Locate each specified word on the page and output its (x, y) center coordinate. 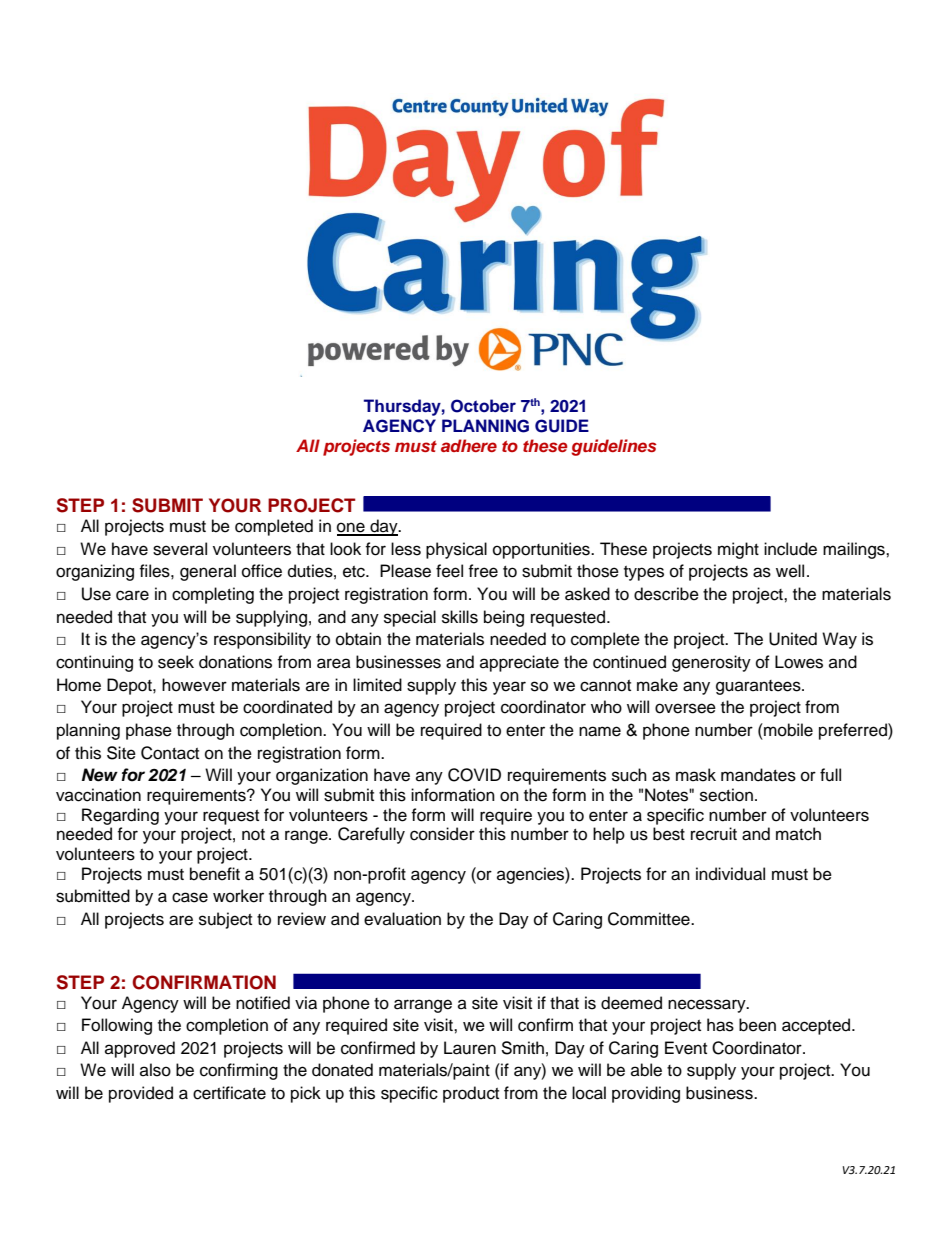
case (190, 897)
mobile (787, 730)
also (155, 1070)
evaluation (402, 919)
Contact (170, 753)
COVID (474, 775)
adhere (469, 445)
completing (213, 595)
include (790, 549)
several (180, 549)
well (790, 571)
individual (730, 874)
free (483, 571)
